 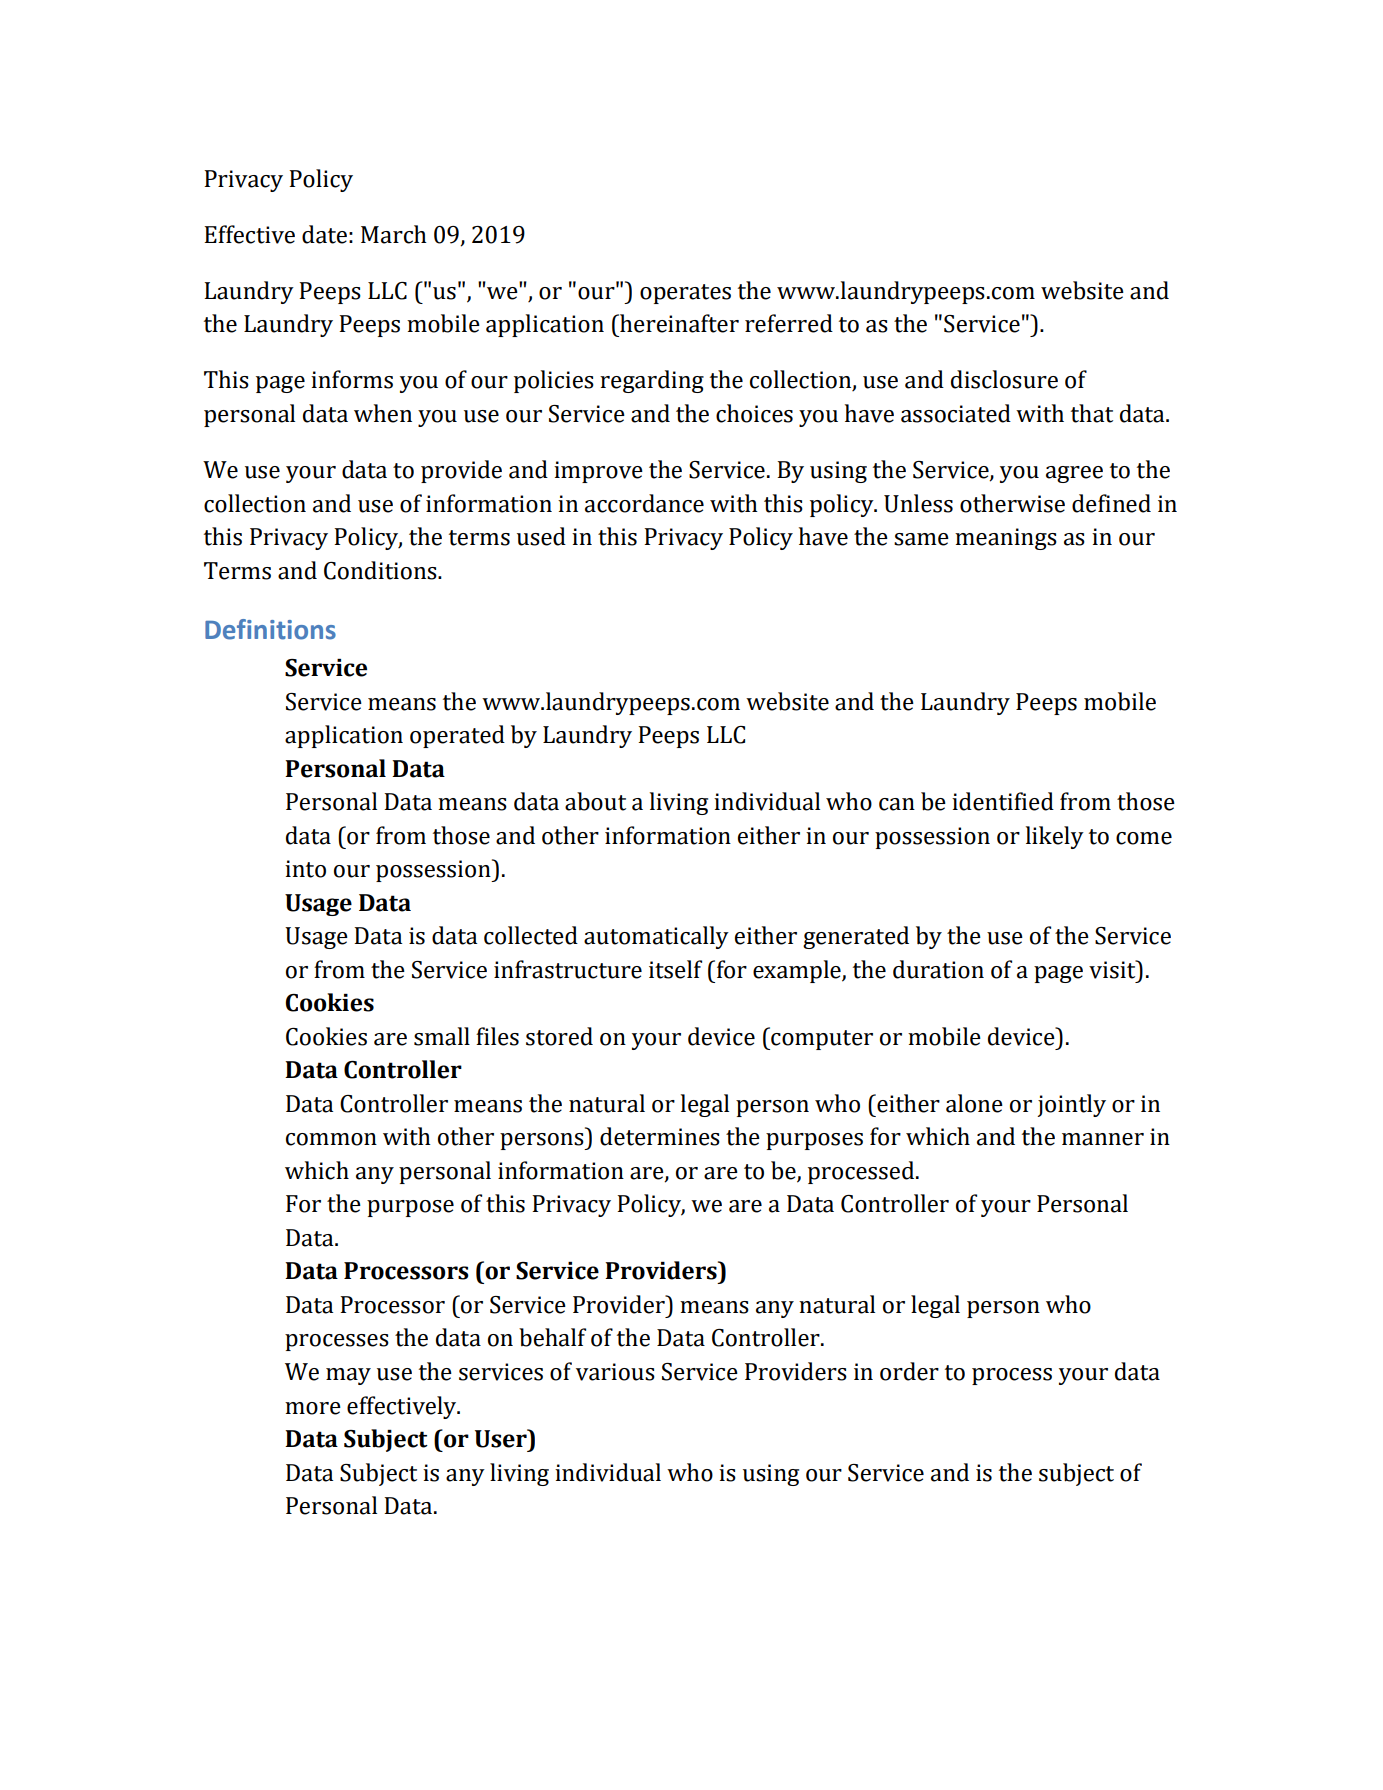 I want to click on Definitions, so click(x=270, y=629).
